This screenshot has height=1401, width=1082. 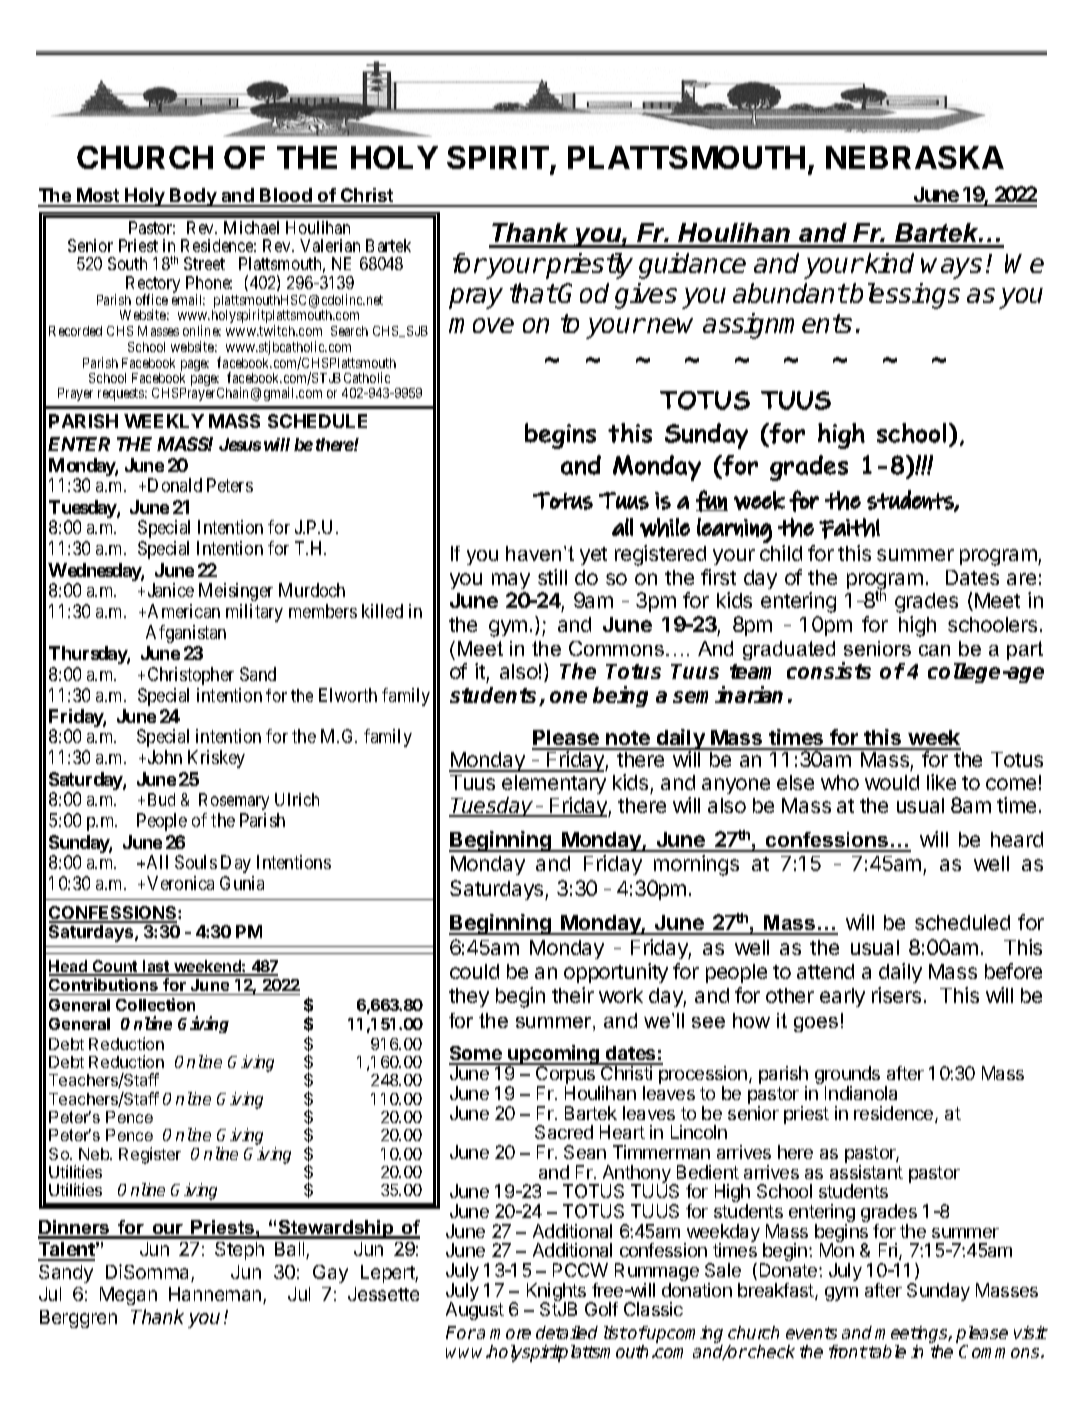 I want to click on table, so click(x=886, y=1351).
